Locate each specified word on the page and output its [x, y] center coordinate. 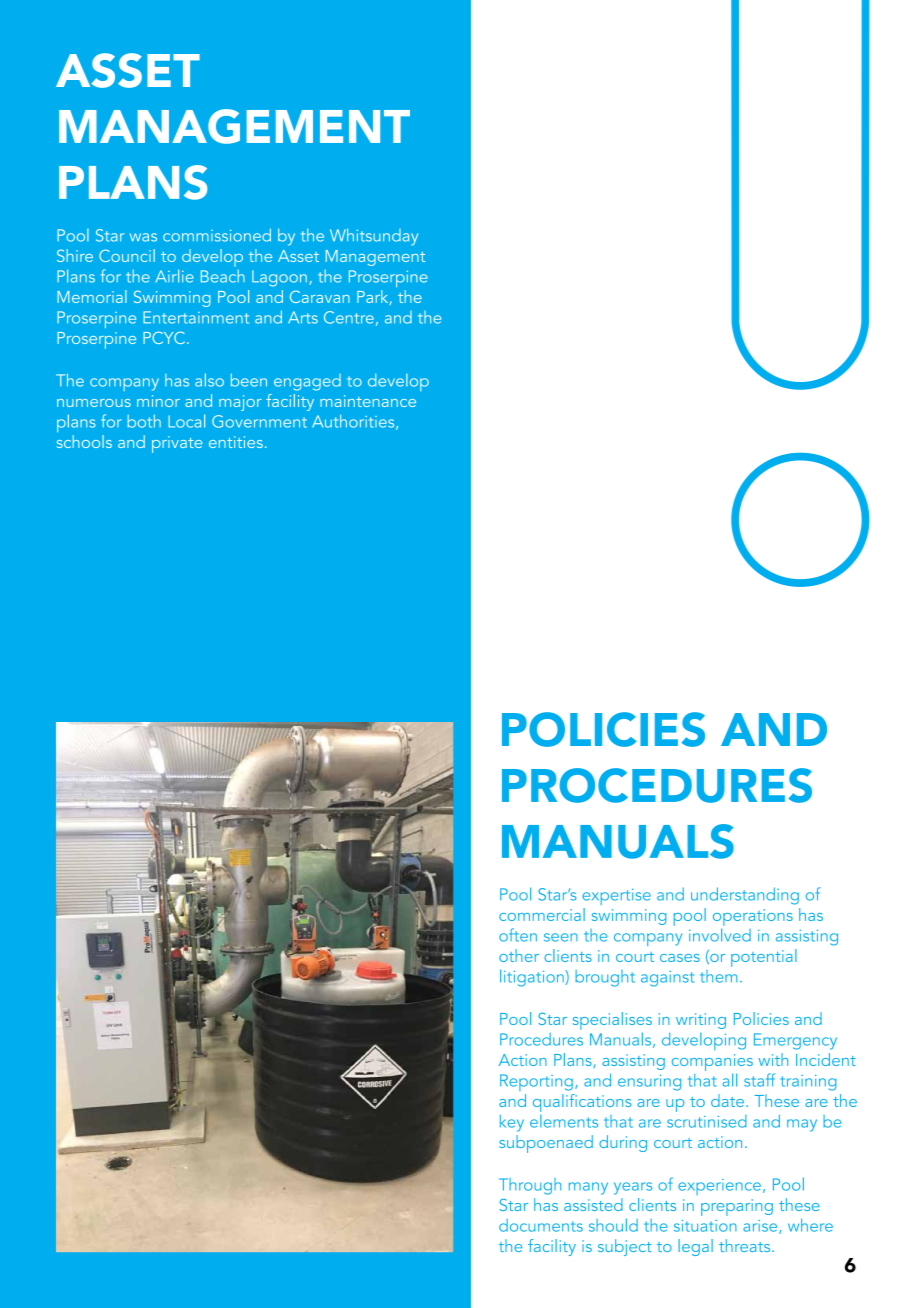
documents [541, 1225]
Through [530, 1186]
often [518, 935]
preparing [737, 1207]
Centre [349, 317]
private [177, 444]
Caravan [320, 296]
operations [753, 917]
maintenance [368, 401]
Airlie [174, 276]
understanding [745, 896]
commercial [542, 914]
